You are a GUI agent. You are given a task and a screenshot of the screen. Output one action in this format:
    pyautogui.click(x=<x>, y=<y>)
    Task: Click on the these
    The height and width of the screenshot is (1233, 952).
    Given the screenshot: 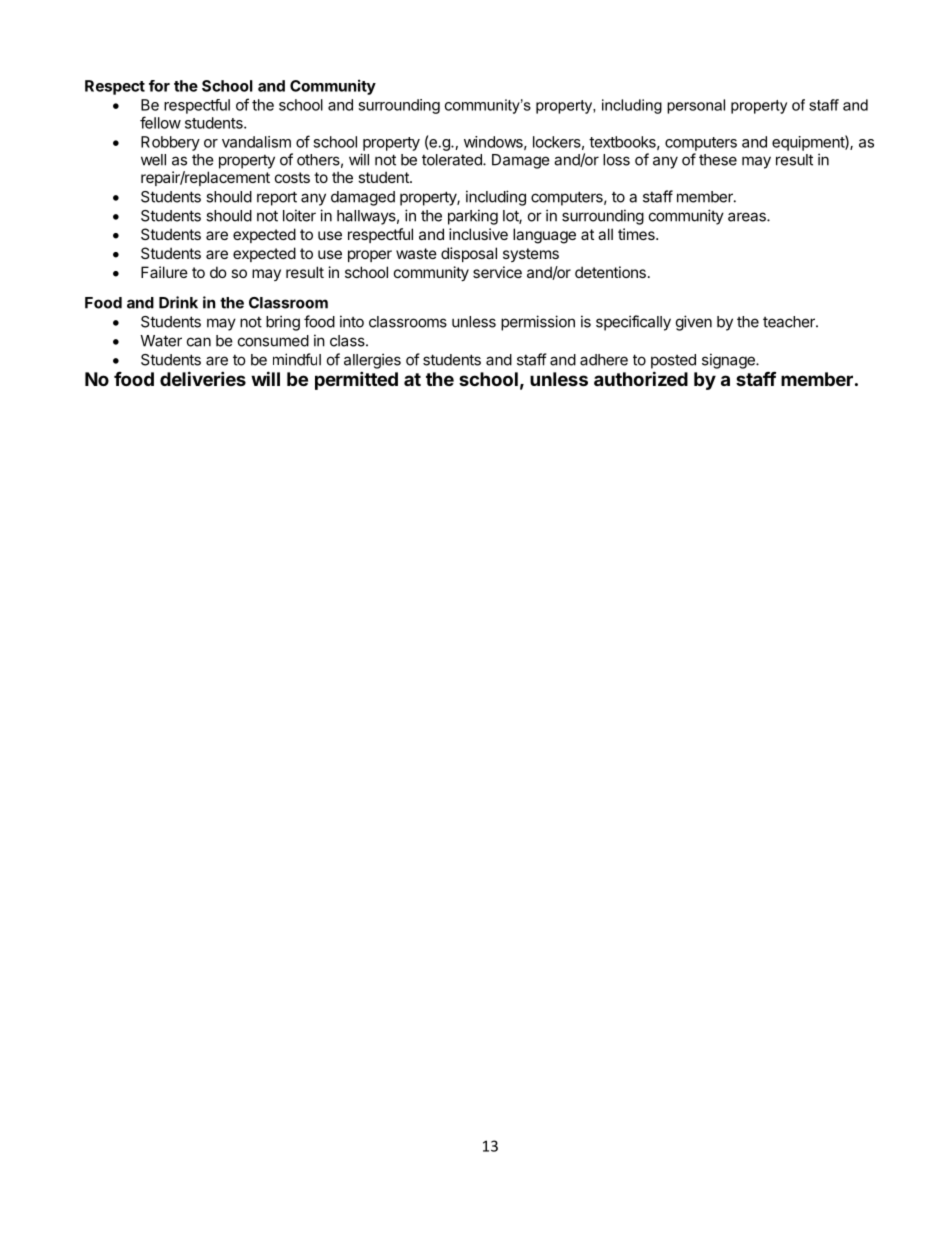 What is the action you would take?
    pyautogui.click(x=718, y=160)
